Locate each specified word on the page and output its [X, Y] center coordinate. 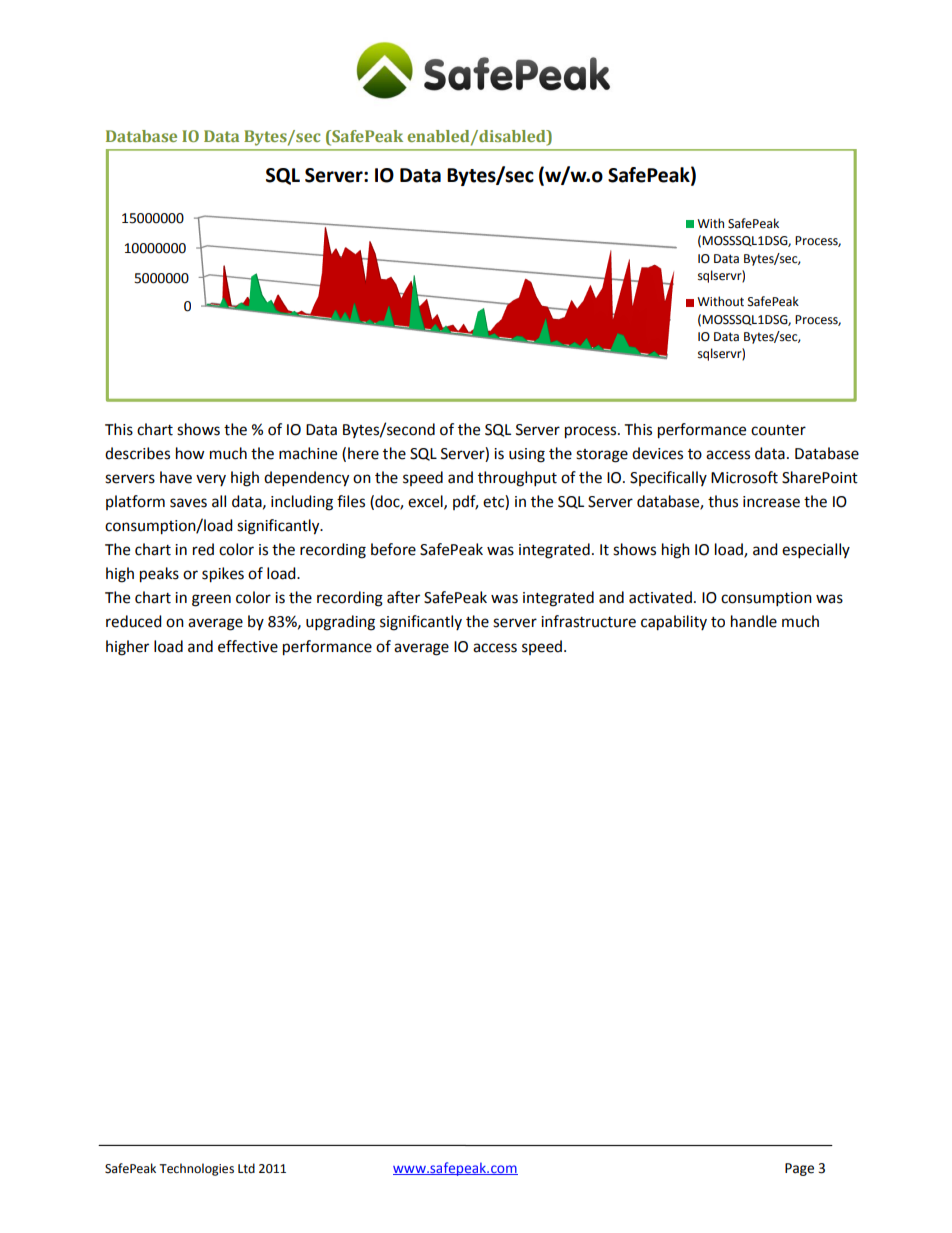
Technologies [196, 1169]
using [527, 455]
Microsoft [744, 477]
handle [754, 621]
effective [248, 646]
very [211, 480]
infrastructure [588, 621]
